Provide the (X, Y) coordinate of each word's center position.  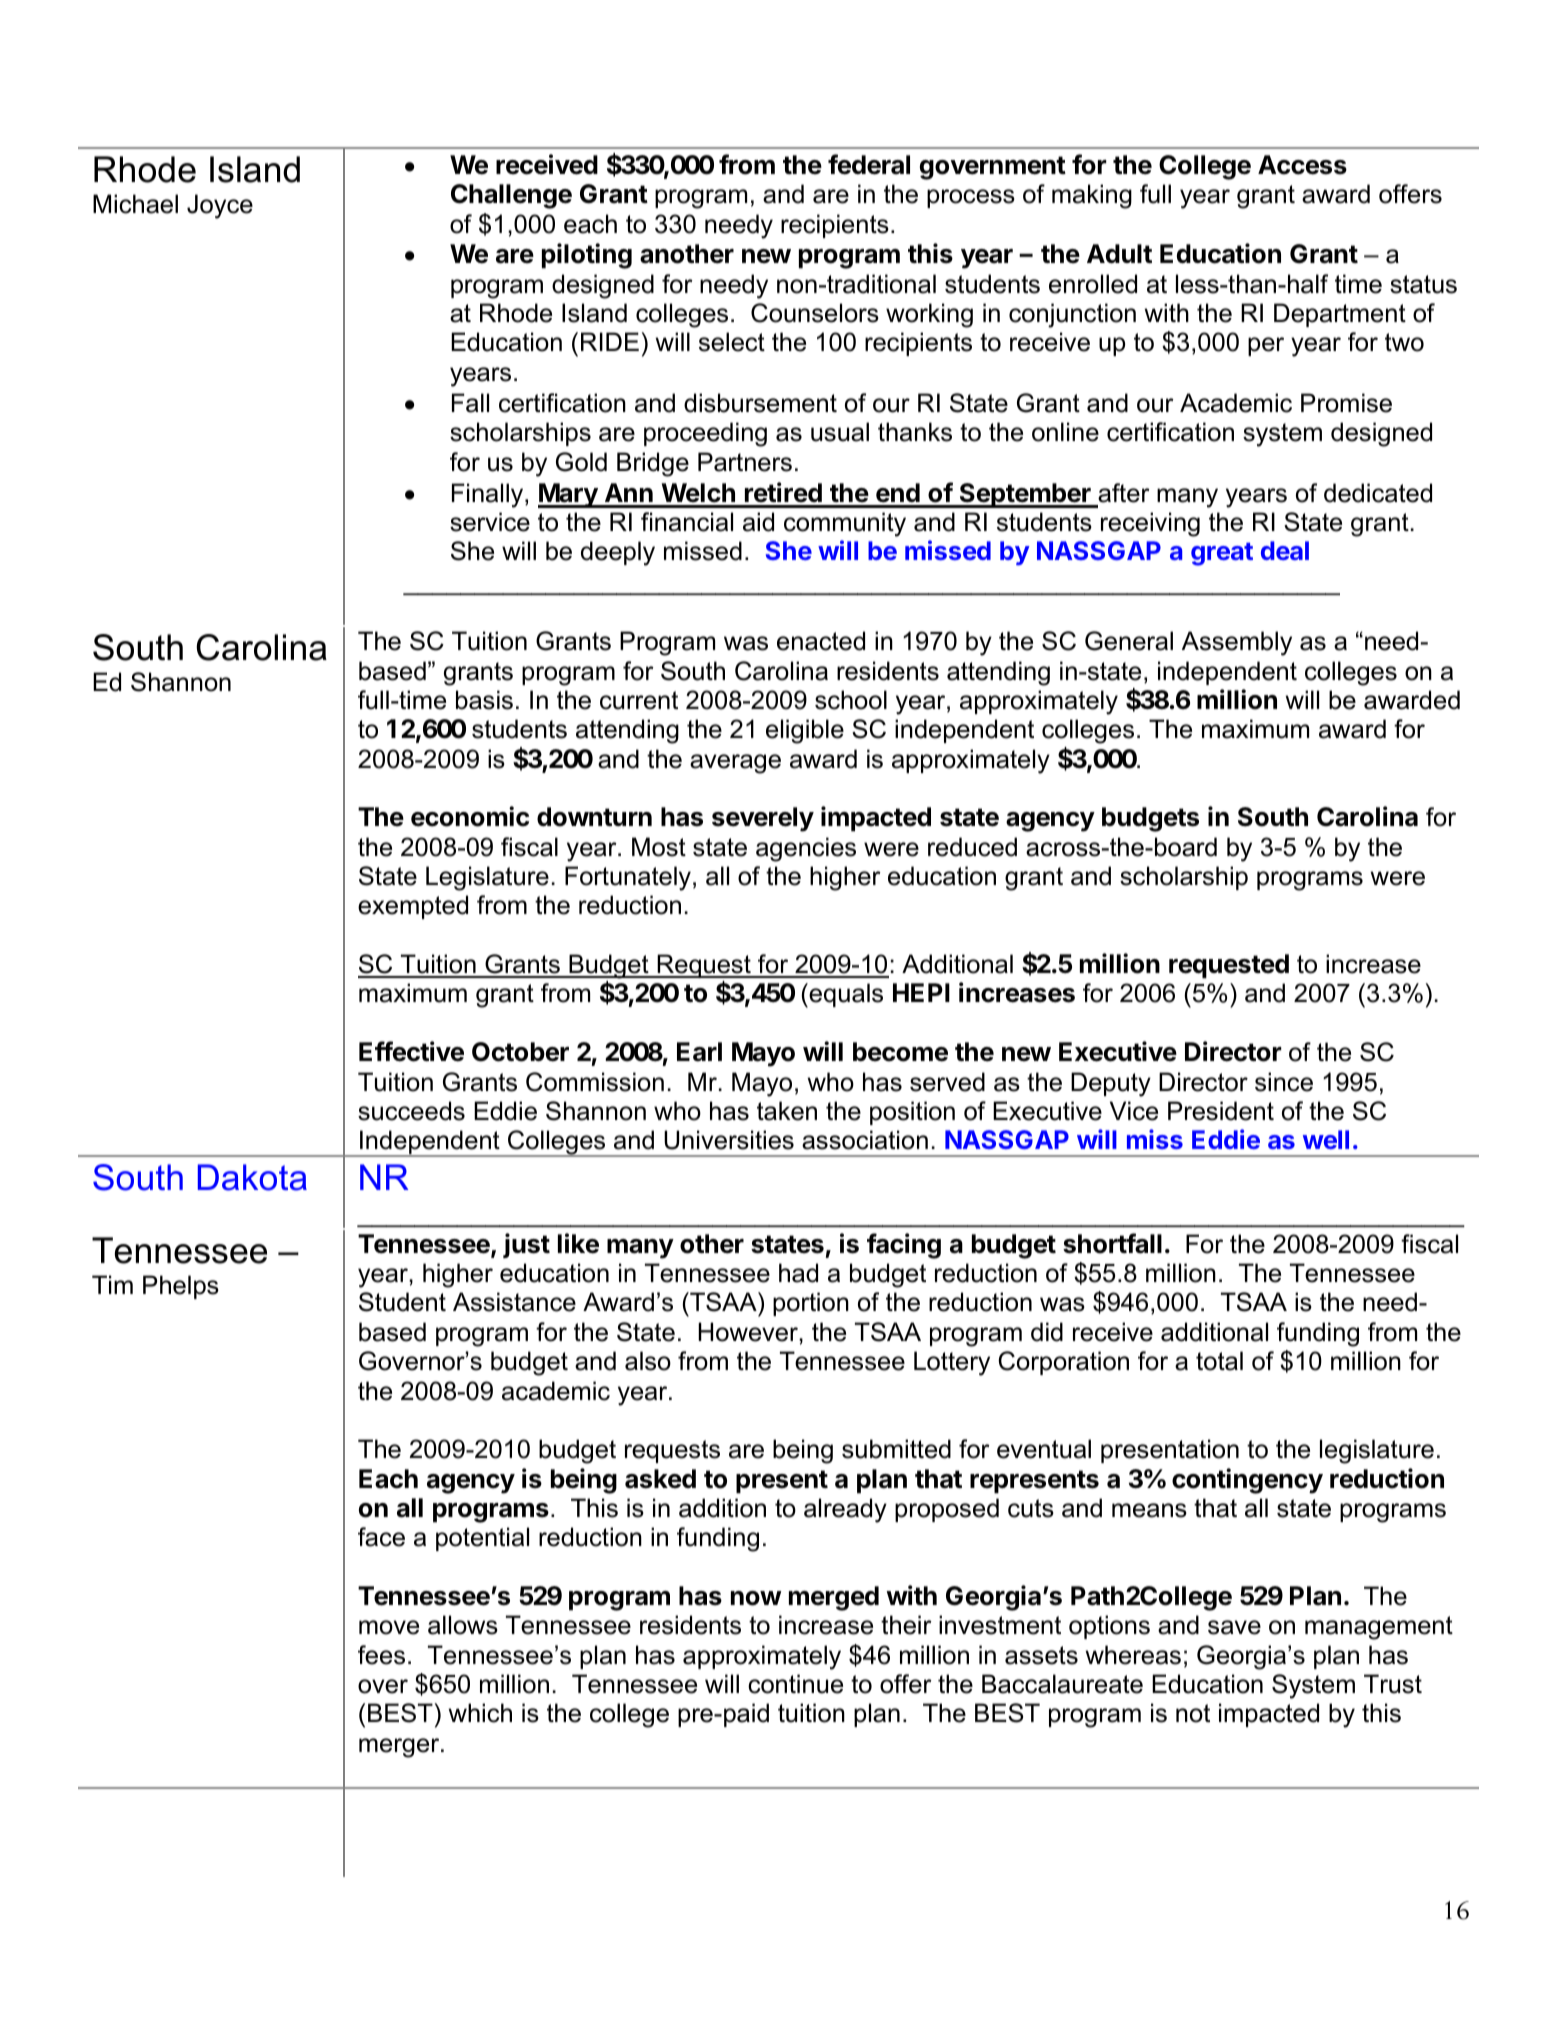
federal (869, 164)
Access (1302, 165)
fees (381, 1655)
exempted (413, 907)
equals (845, 995)
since (1284, 1082)
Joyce (220, 206)
